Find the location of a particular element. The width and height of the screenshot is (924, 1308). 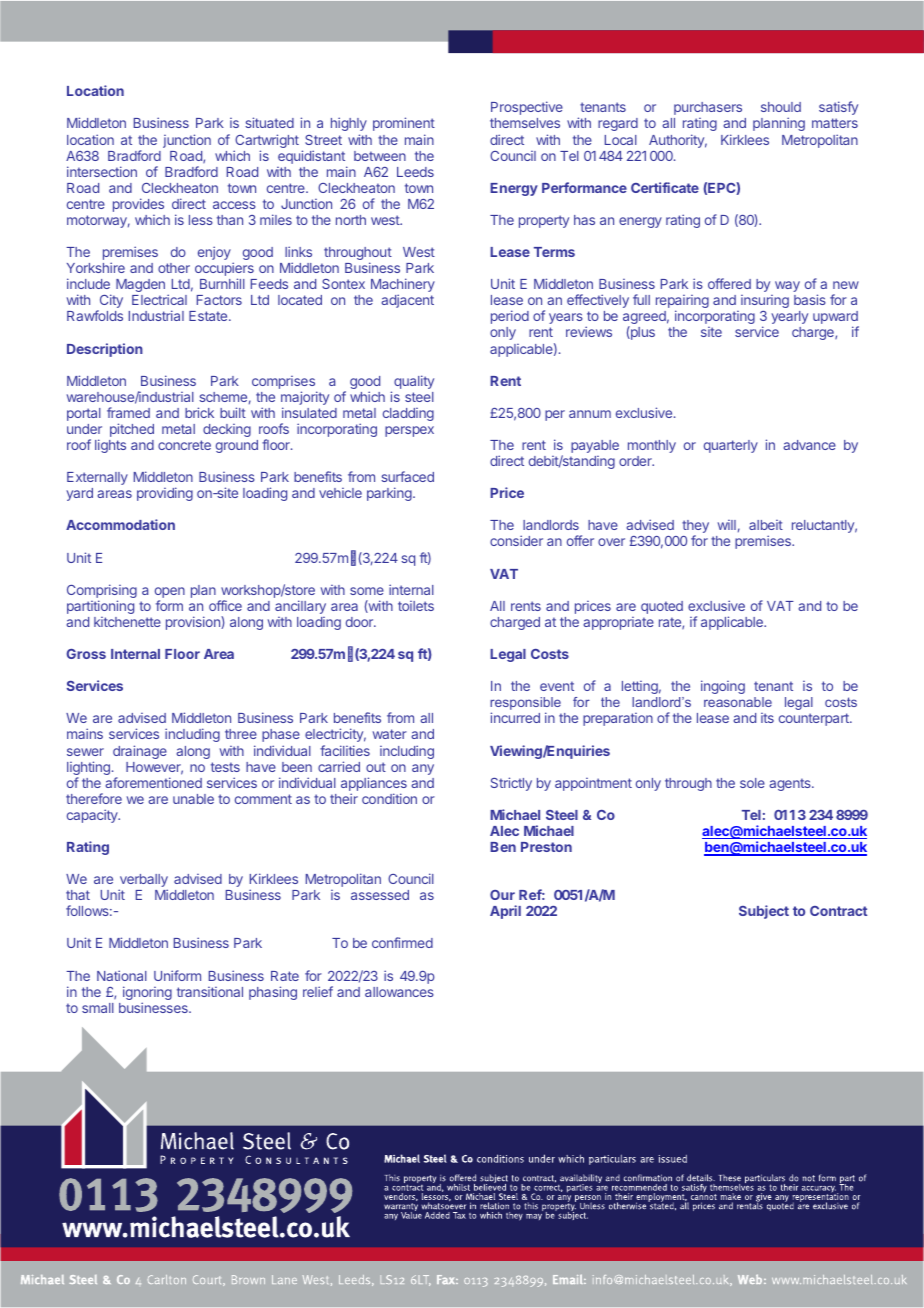

aforementioned is located at coordinates (153, 782).
